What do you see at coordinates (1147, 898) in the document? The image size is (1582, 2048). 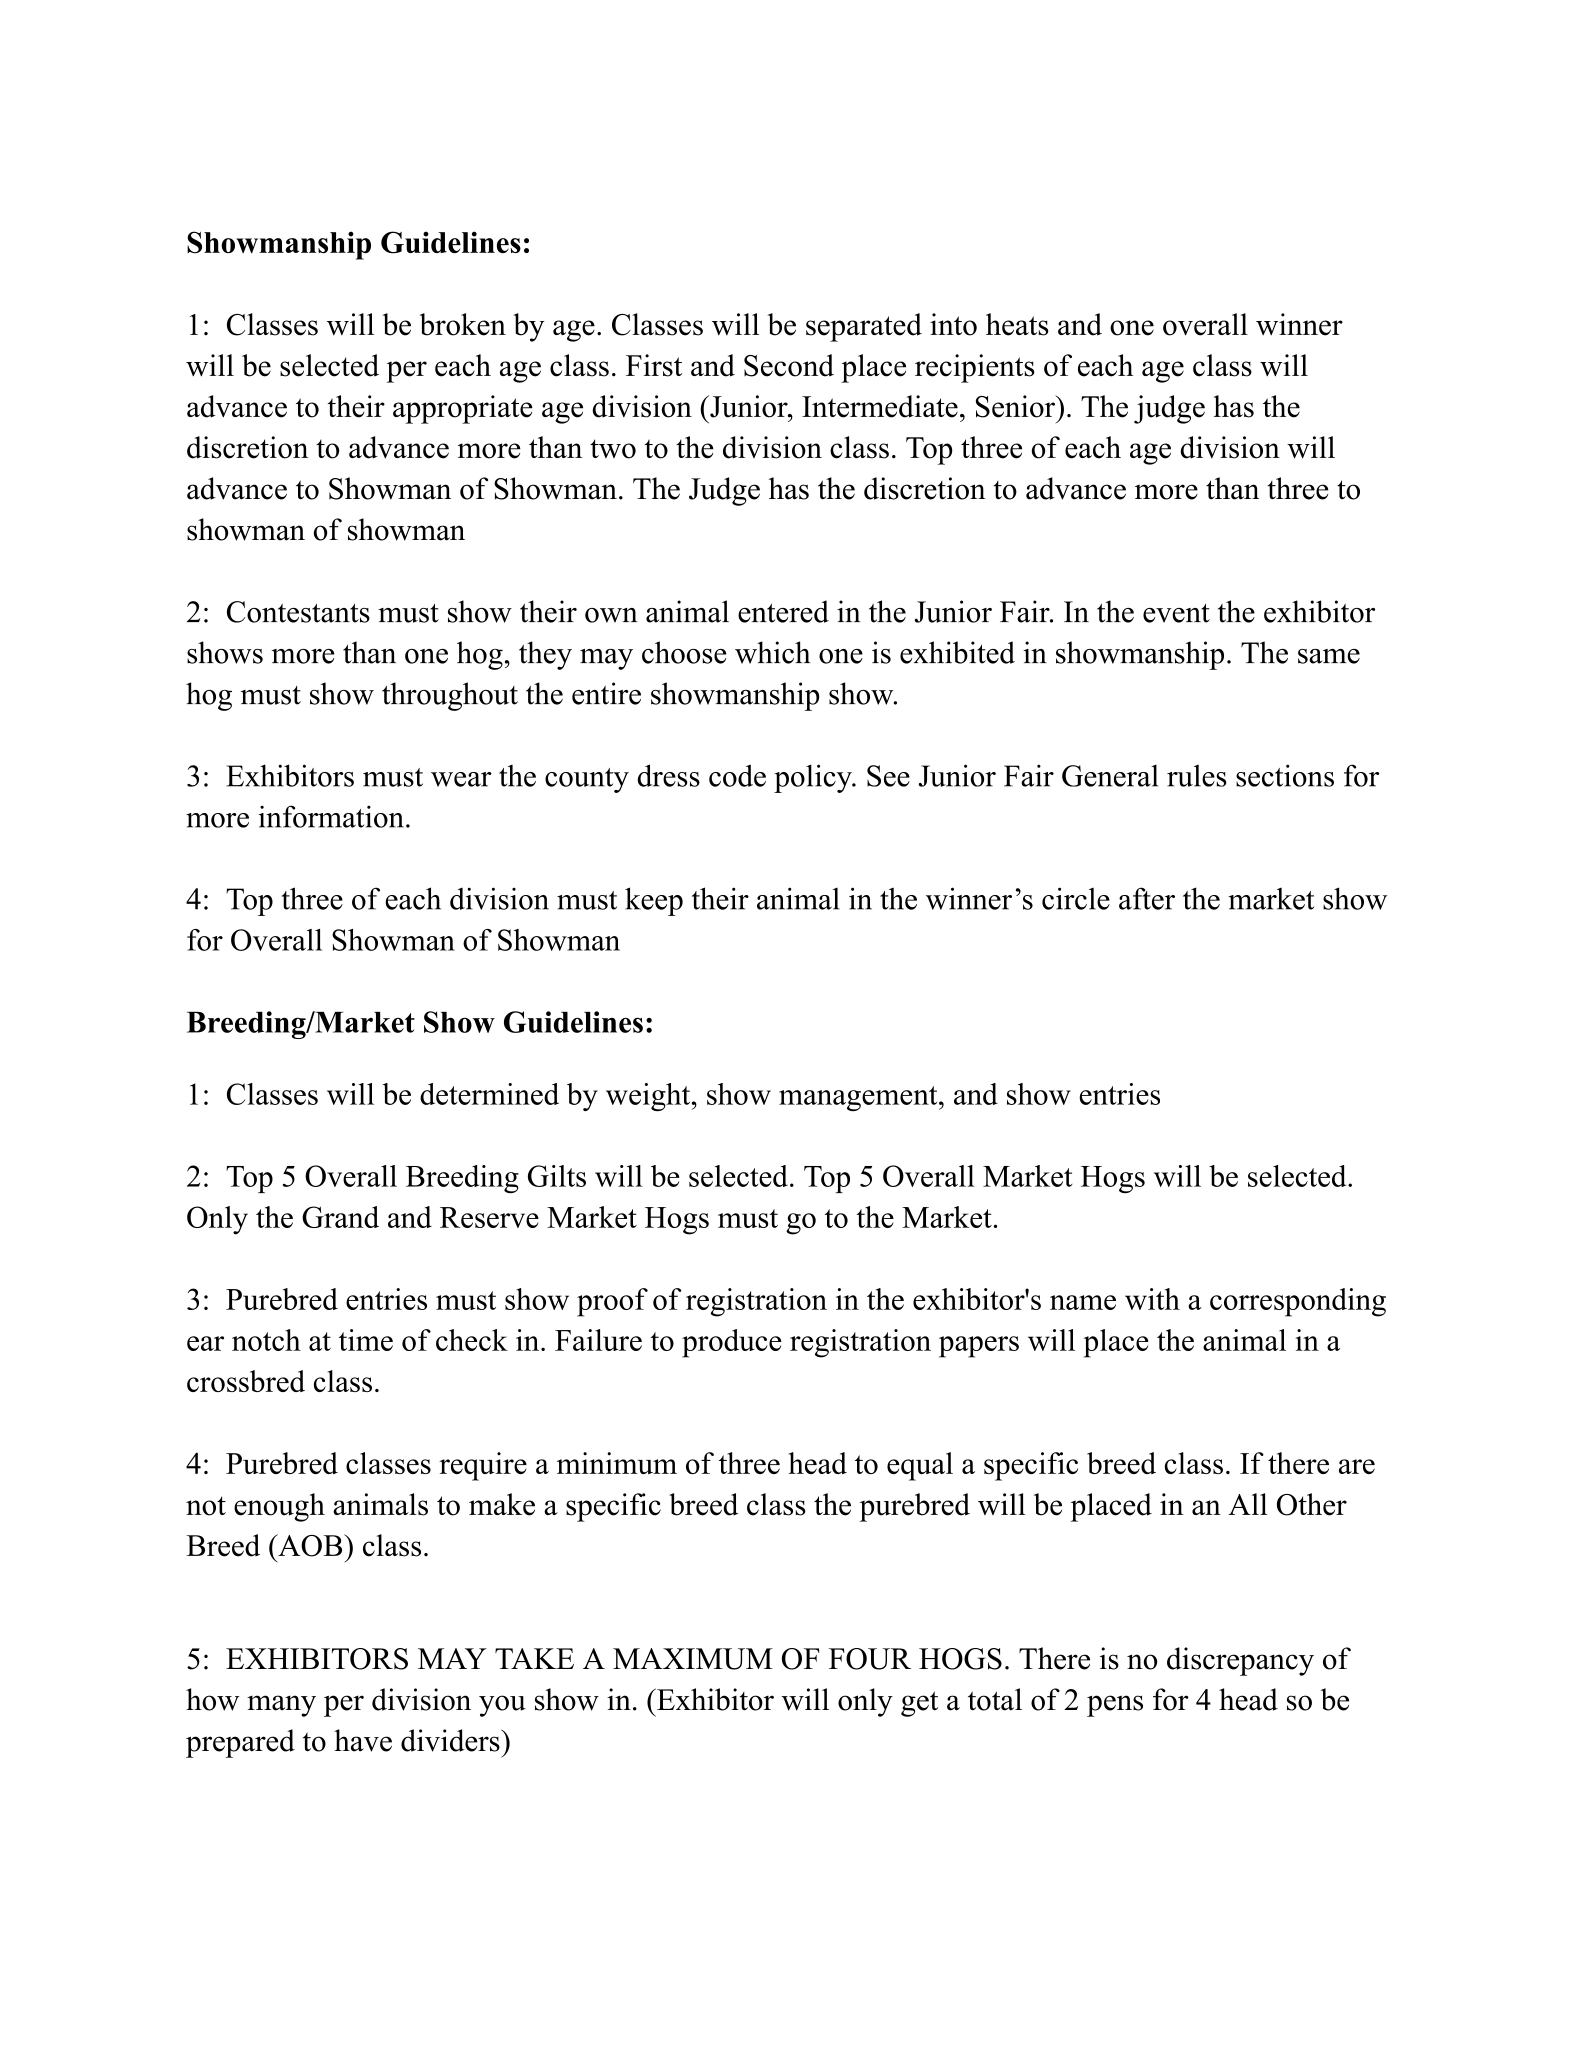 I see `after` at bounding box center [1147, 898].
